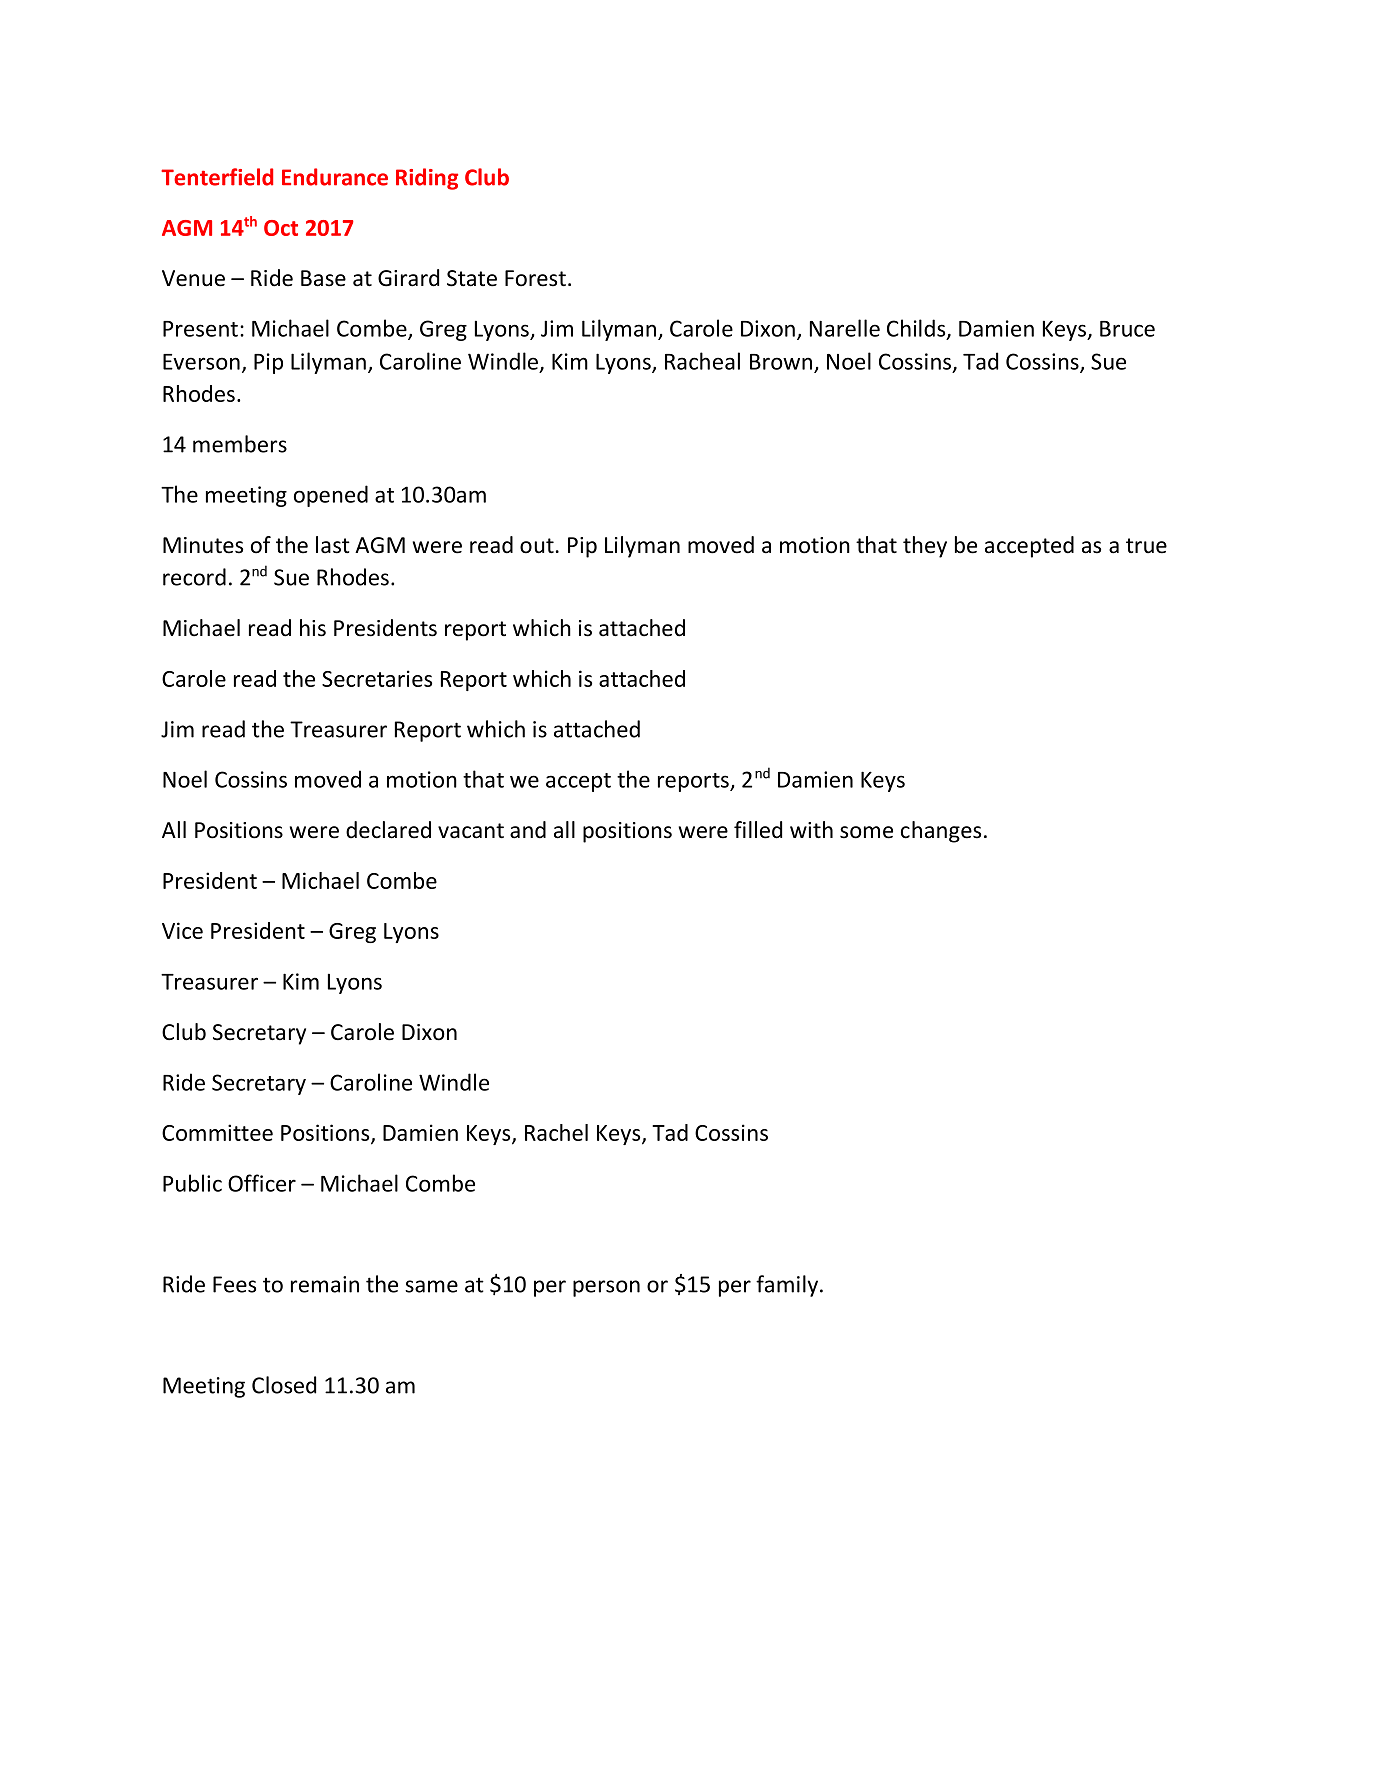 The image size is (1373, 1777). What do you see at coordinates (1127, 329) in the page?
I see `Bruce` at bounding box center [1127, 329].
